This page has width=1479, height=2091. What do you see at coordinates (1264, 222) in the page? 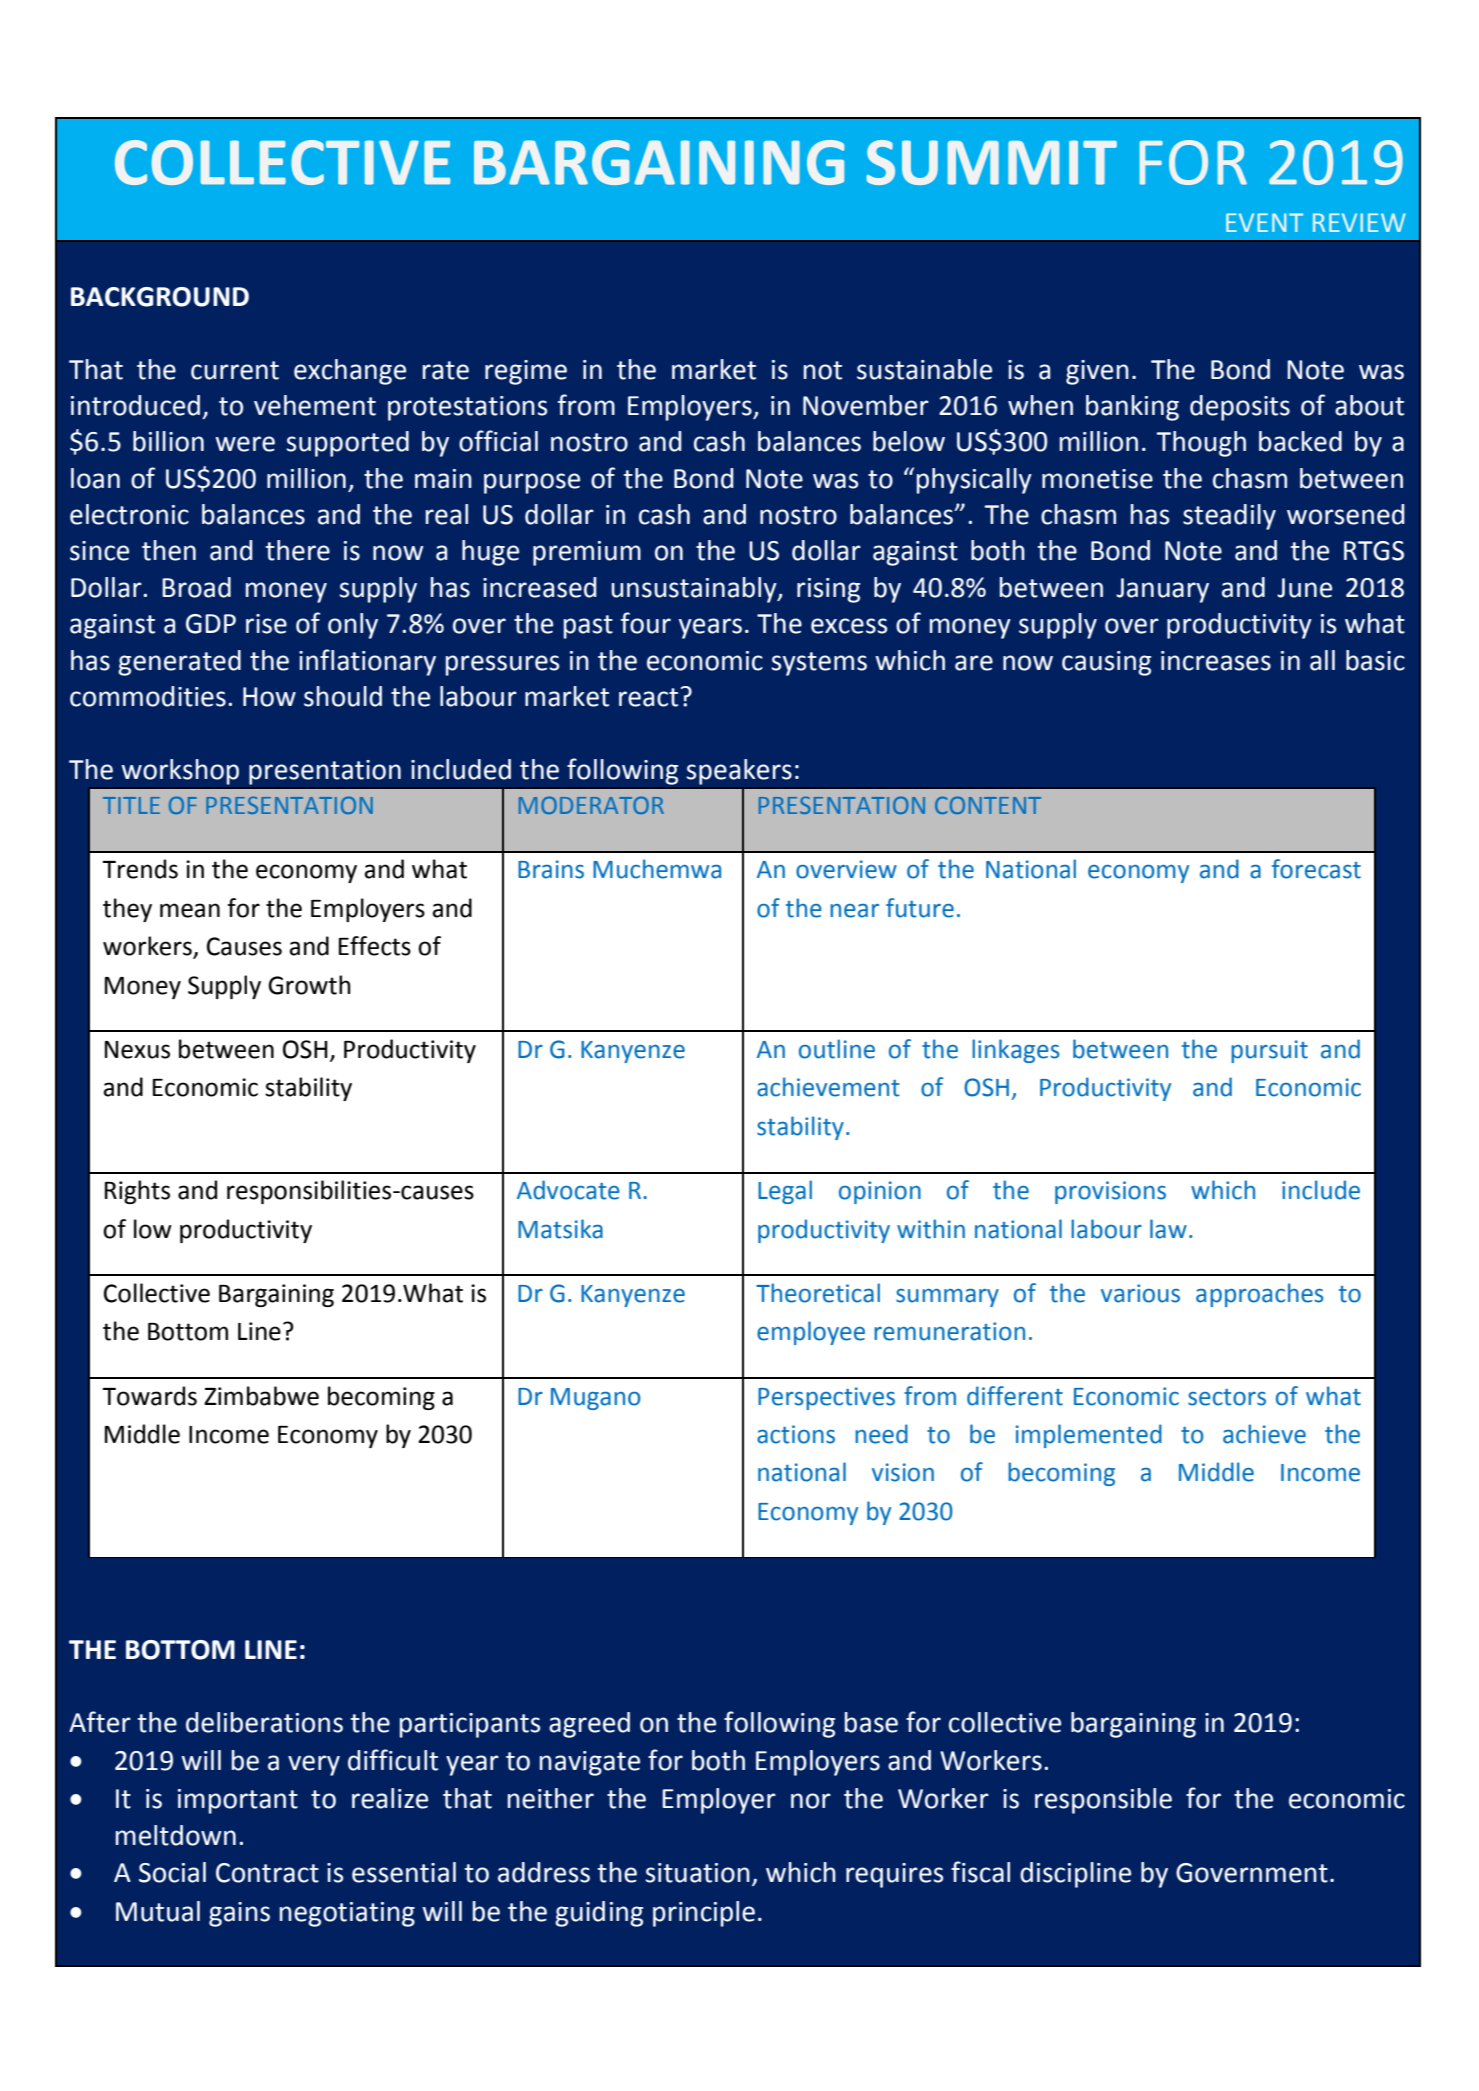
I see `EVENT` at bounding box center [1264, 222].
